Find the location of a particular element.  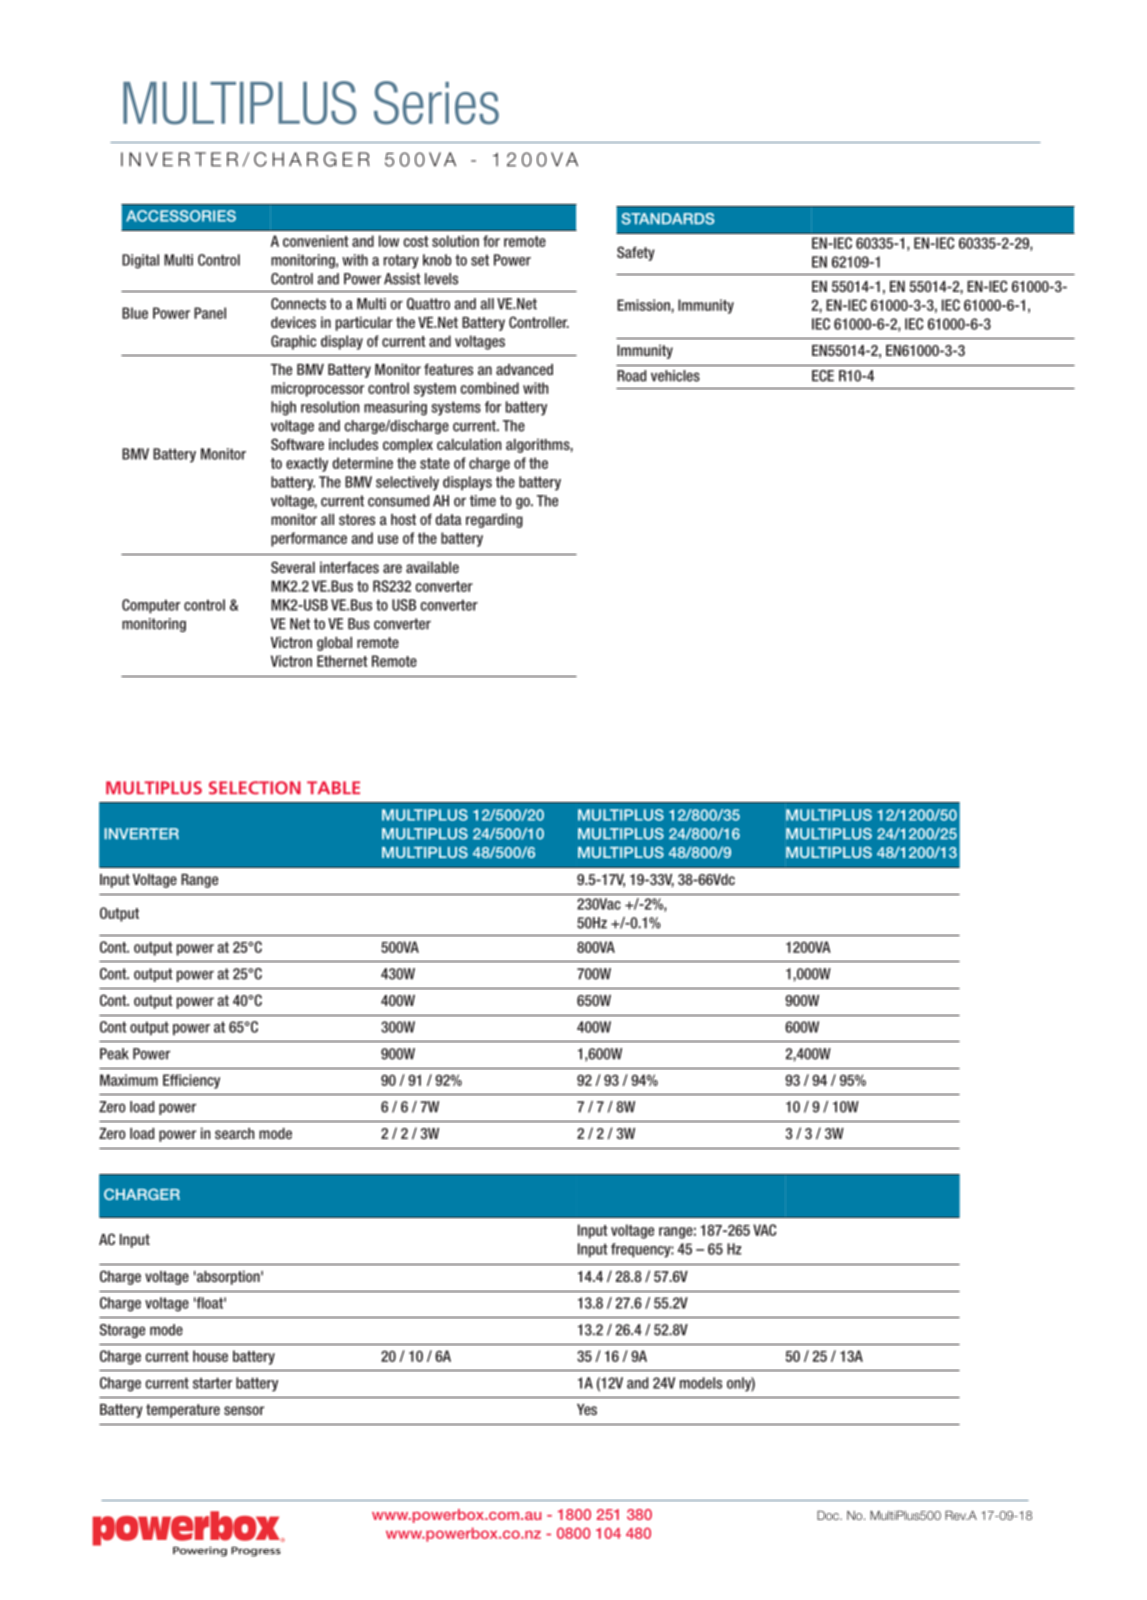

temperature is located at coordinates (183, 1411).
